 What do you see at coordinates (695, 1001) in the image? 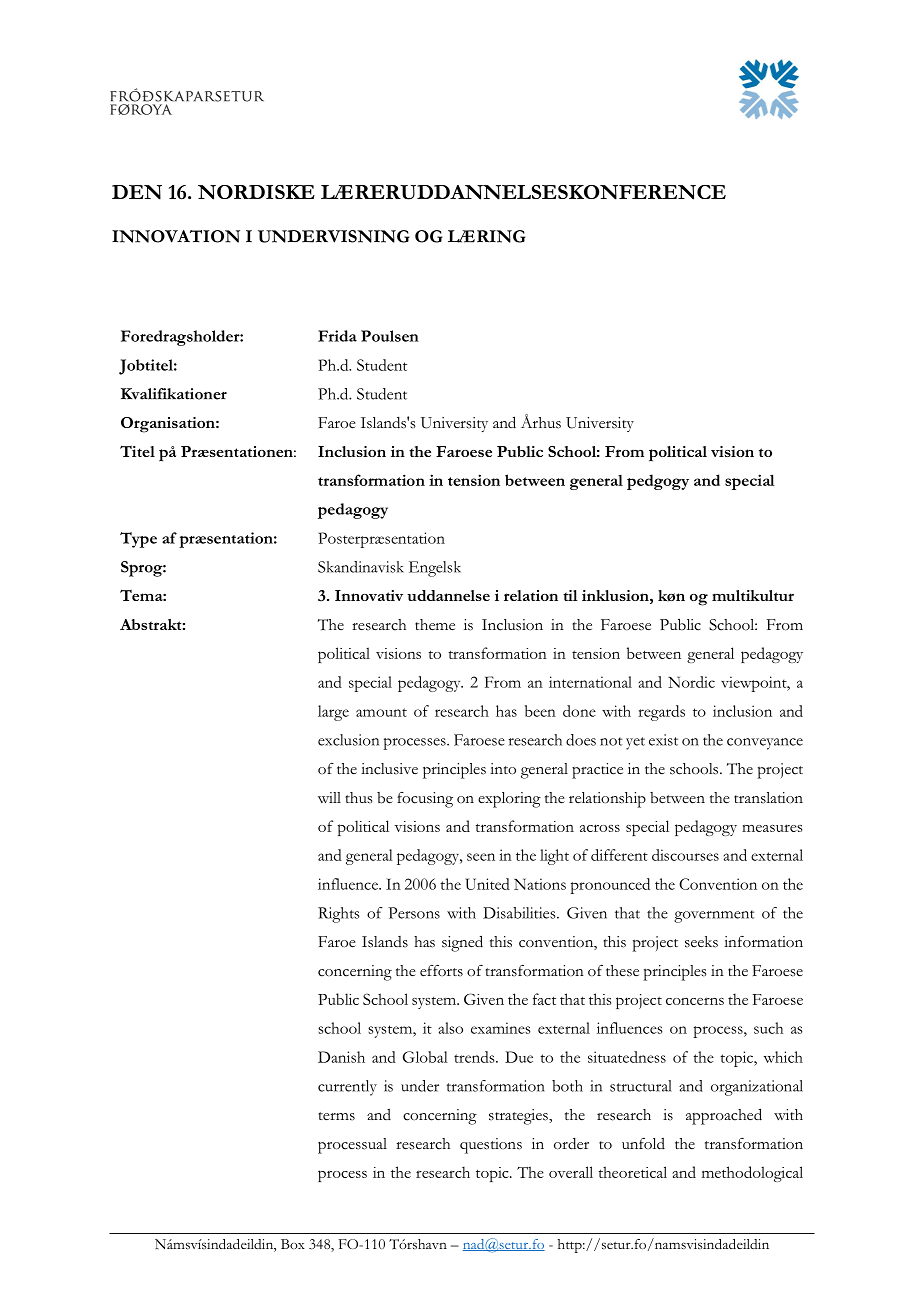
I see `concerns` at bounding box center [695, 1001].
